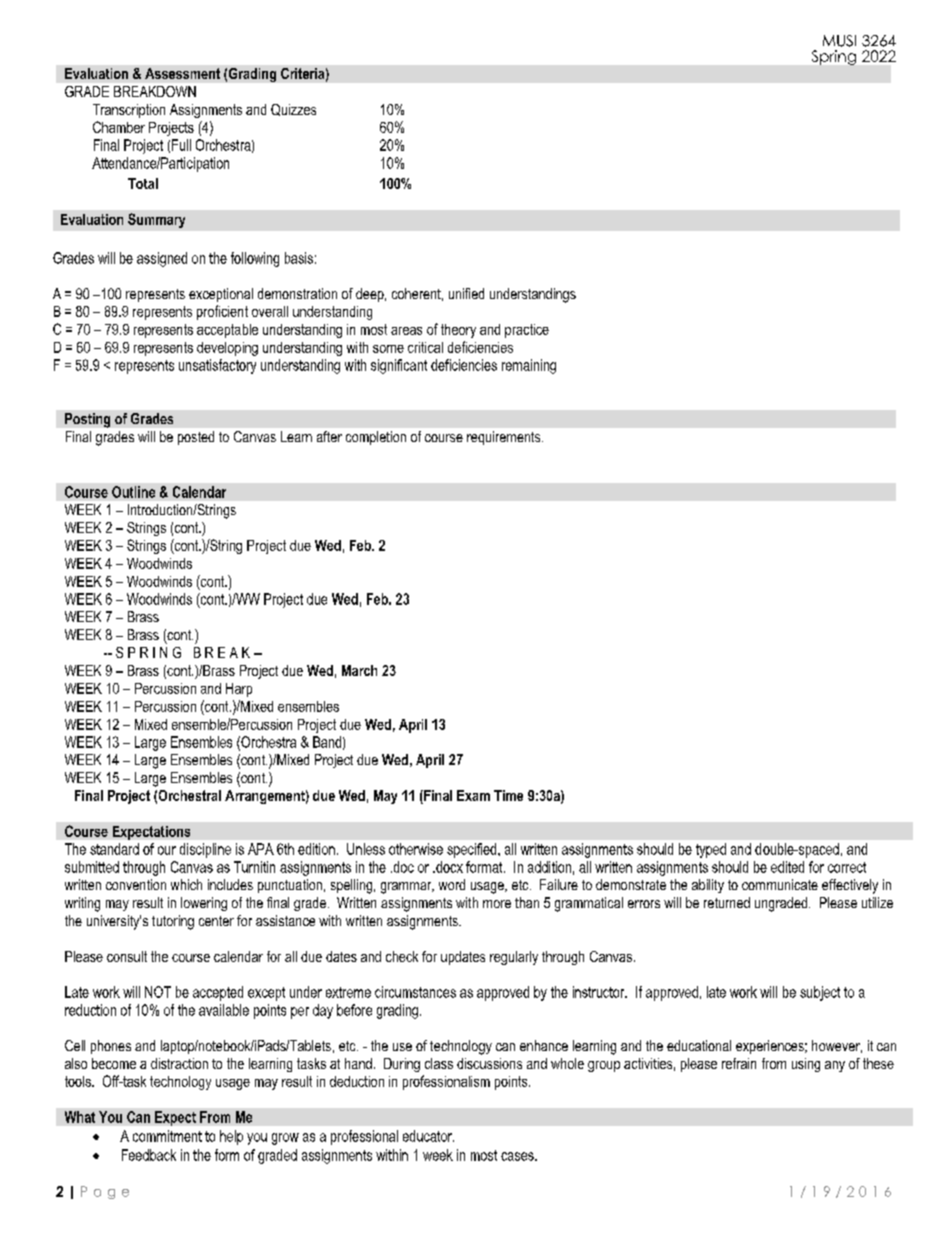  I want to click on Quizzes, so click(293, 110).
